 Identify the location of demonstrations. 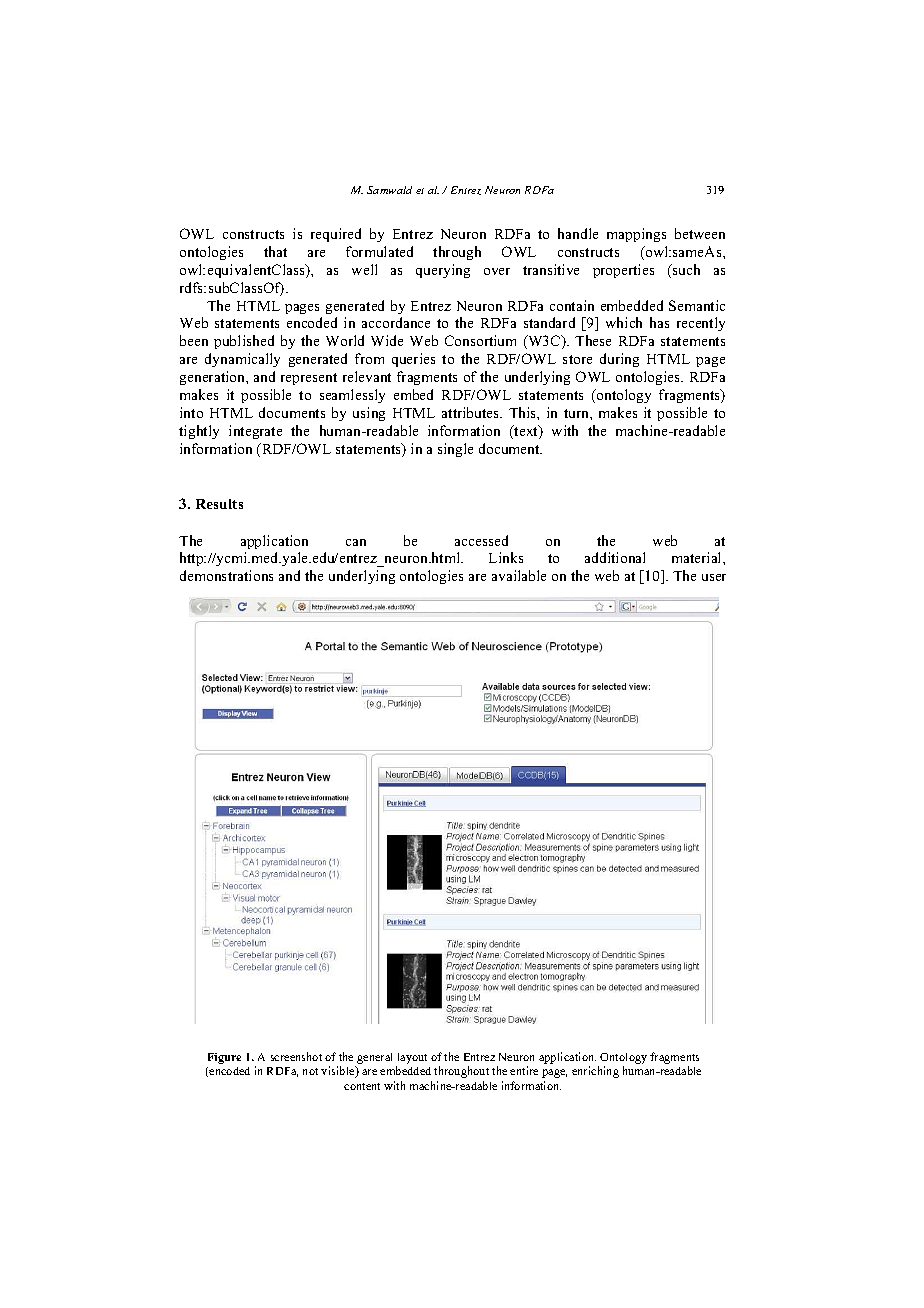
(226, 575).
